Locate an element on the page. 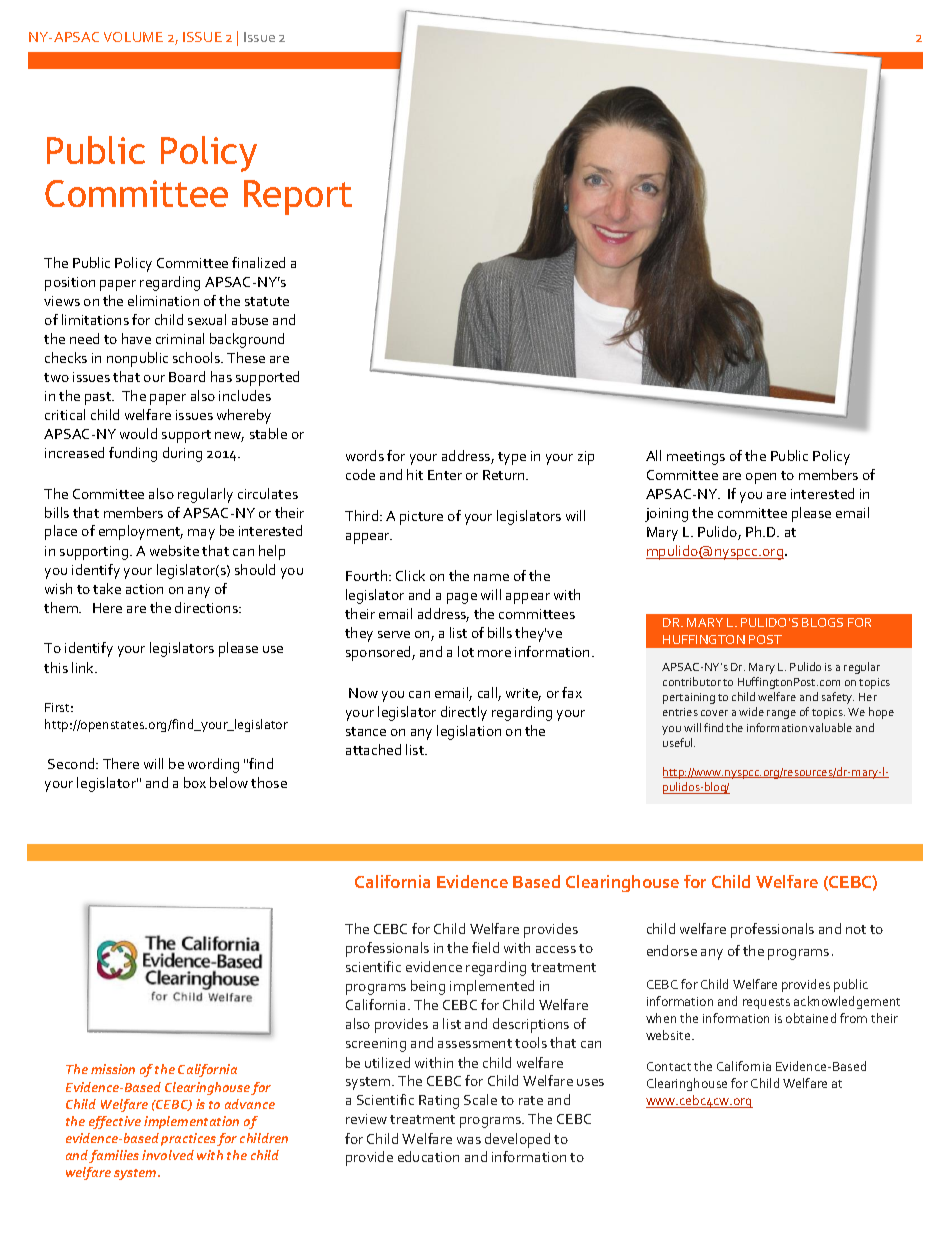  VOLUME is located at coordinates (133, 37).
